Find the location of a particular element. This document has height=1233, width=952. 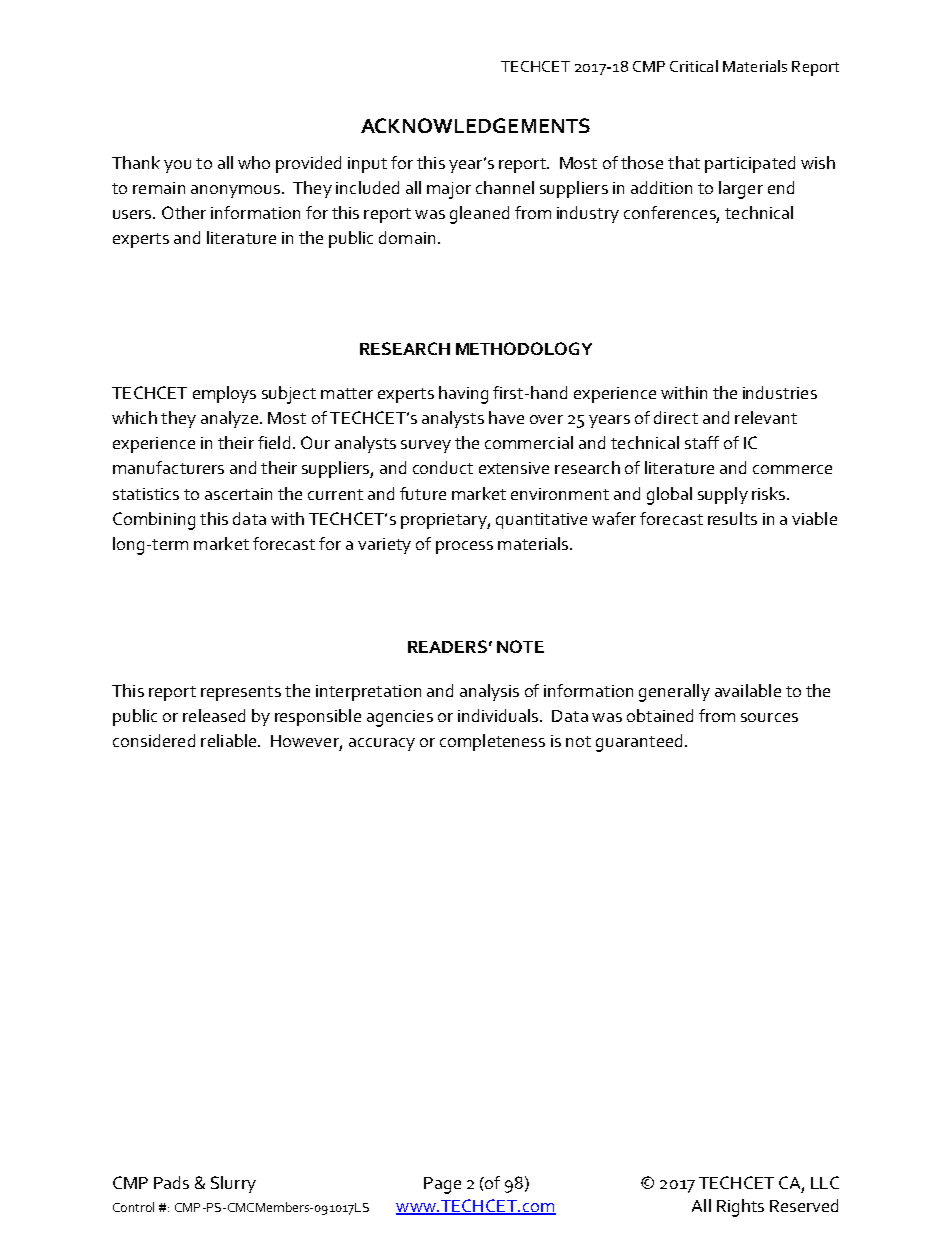

Rights is located at coordinates (740, 1208).
